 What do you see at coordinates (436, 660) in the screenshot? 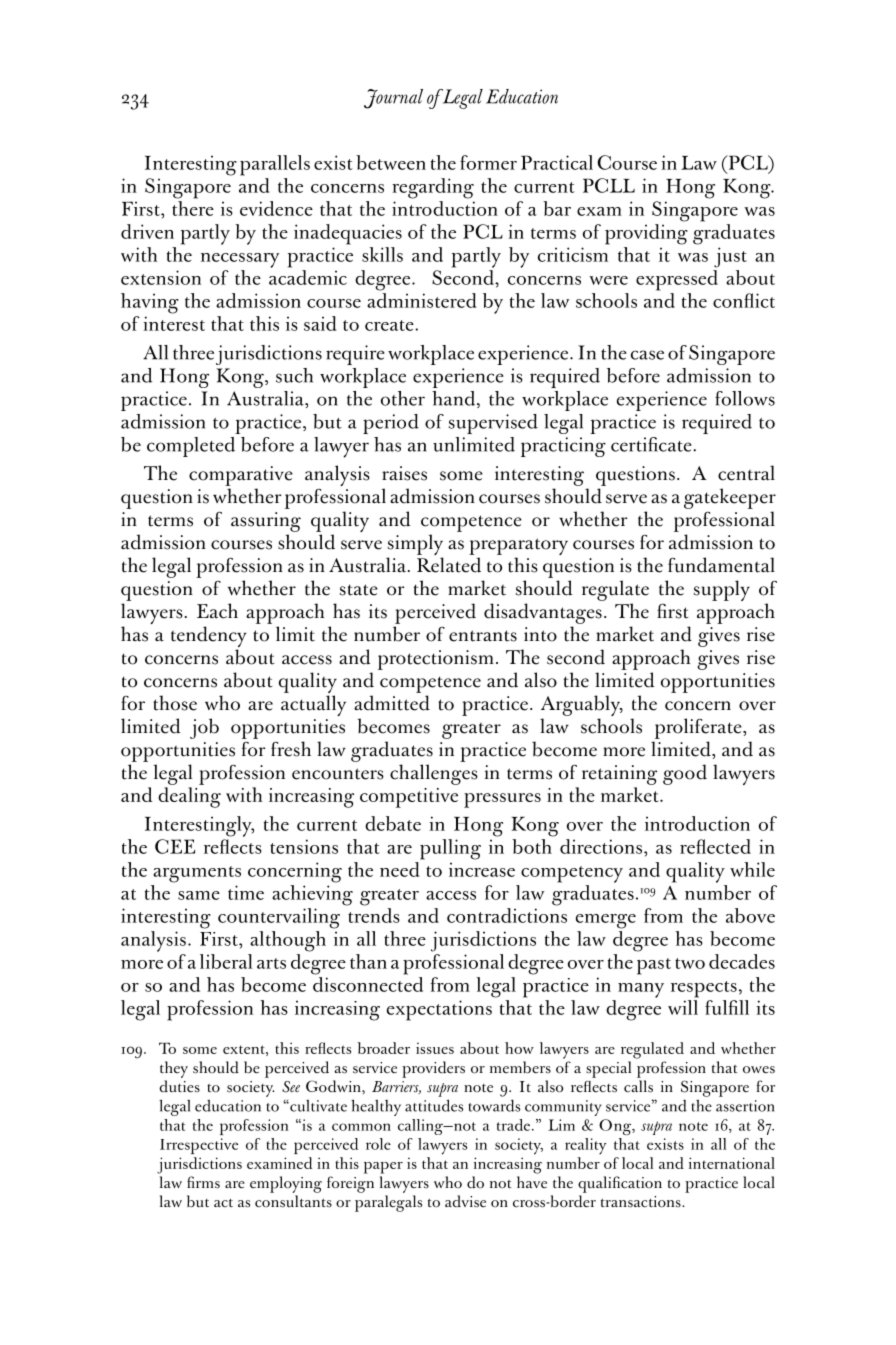
I see `protectionism` at bounding box center [436, 660].
